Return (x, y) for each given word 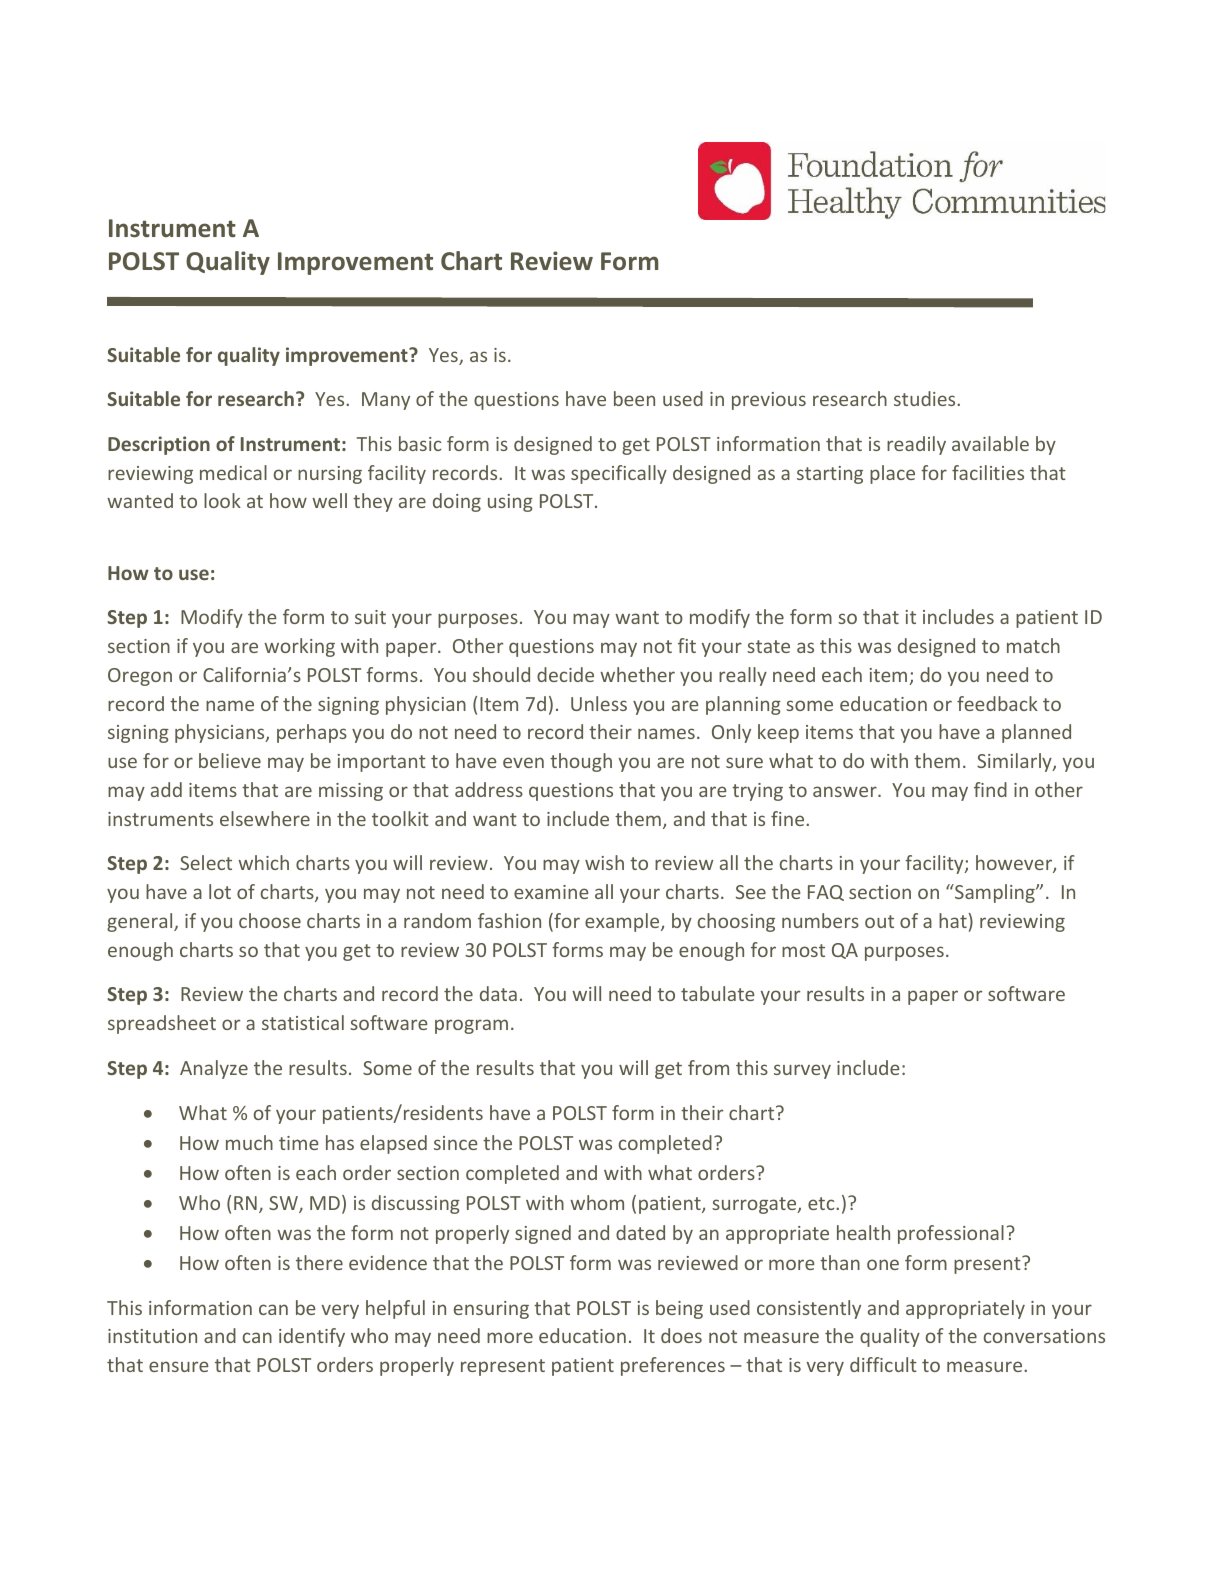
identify (312, 1337)
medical (233, 472)
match (1033, 645)
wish (604, 862)
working (299, 647)
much (249, 1142)
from (708, 1067)
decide (565, 674)
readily (916, 445)
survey (802, 1071)
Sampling (995, 893)
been (634, 398)
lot (220, 891)
